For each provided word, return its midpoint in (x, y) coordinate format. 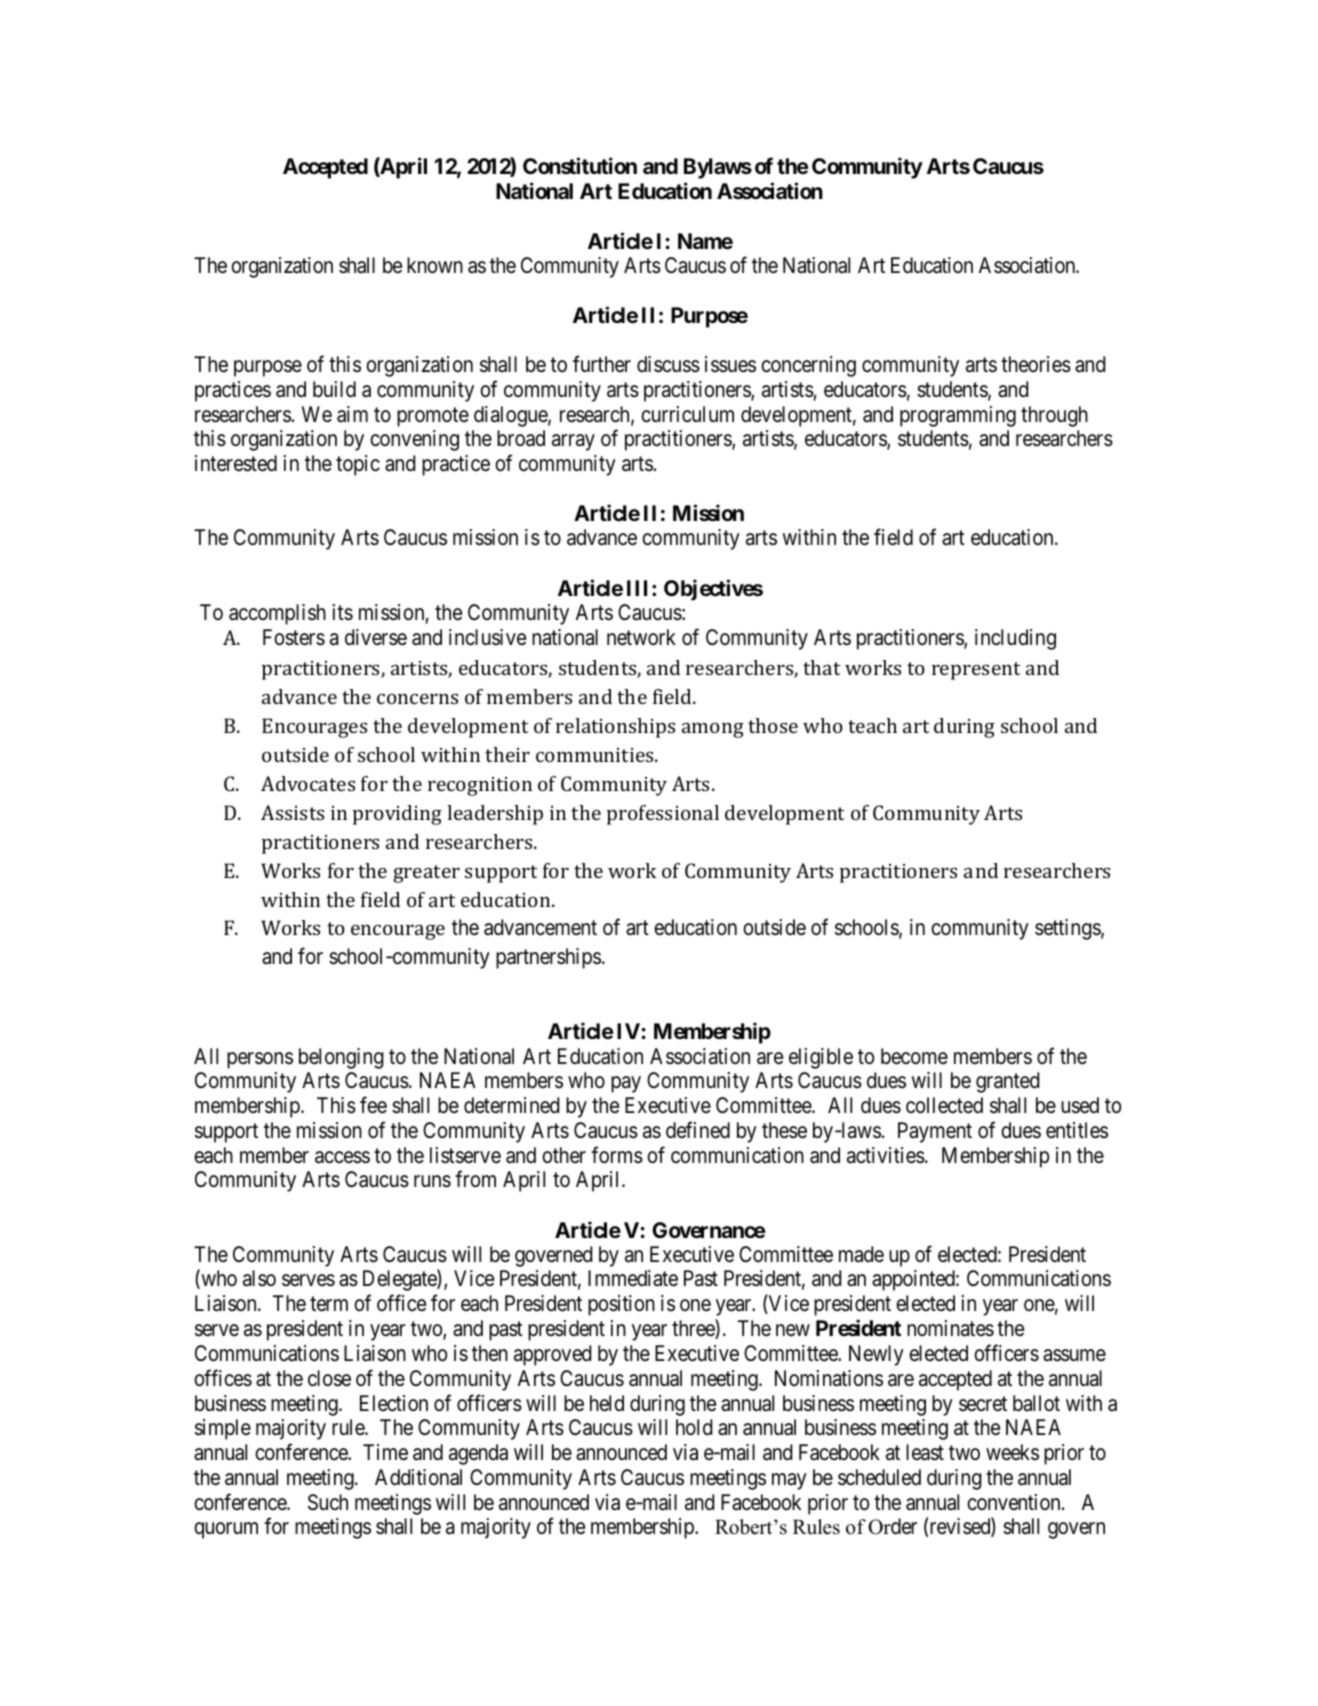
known (435, 265)
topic (358, 465)
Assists (292, 812)
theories (1036, 364)
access (342, 1157)
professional (663, 815)
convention (1015, 1502)
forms (617, 1155)
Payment (935, 1132)
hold (694, 1427)
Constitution (580, 166)
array (573, 443)
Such (328, 1502)
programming (958, 416)
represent (976, 671)
